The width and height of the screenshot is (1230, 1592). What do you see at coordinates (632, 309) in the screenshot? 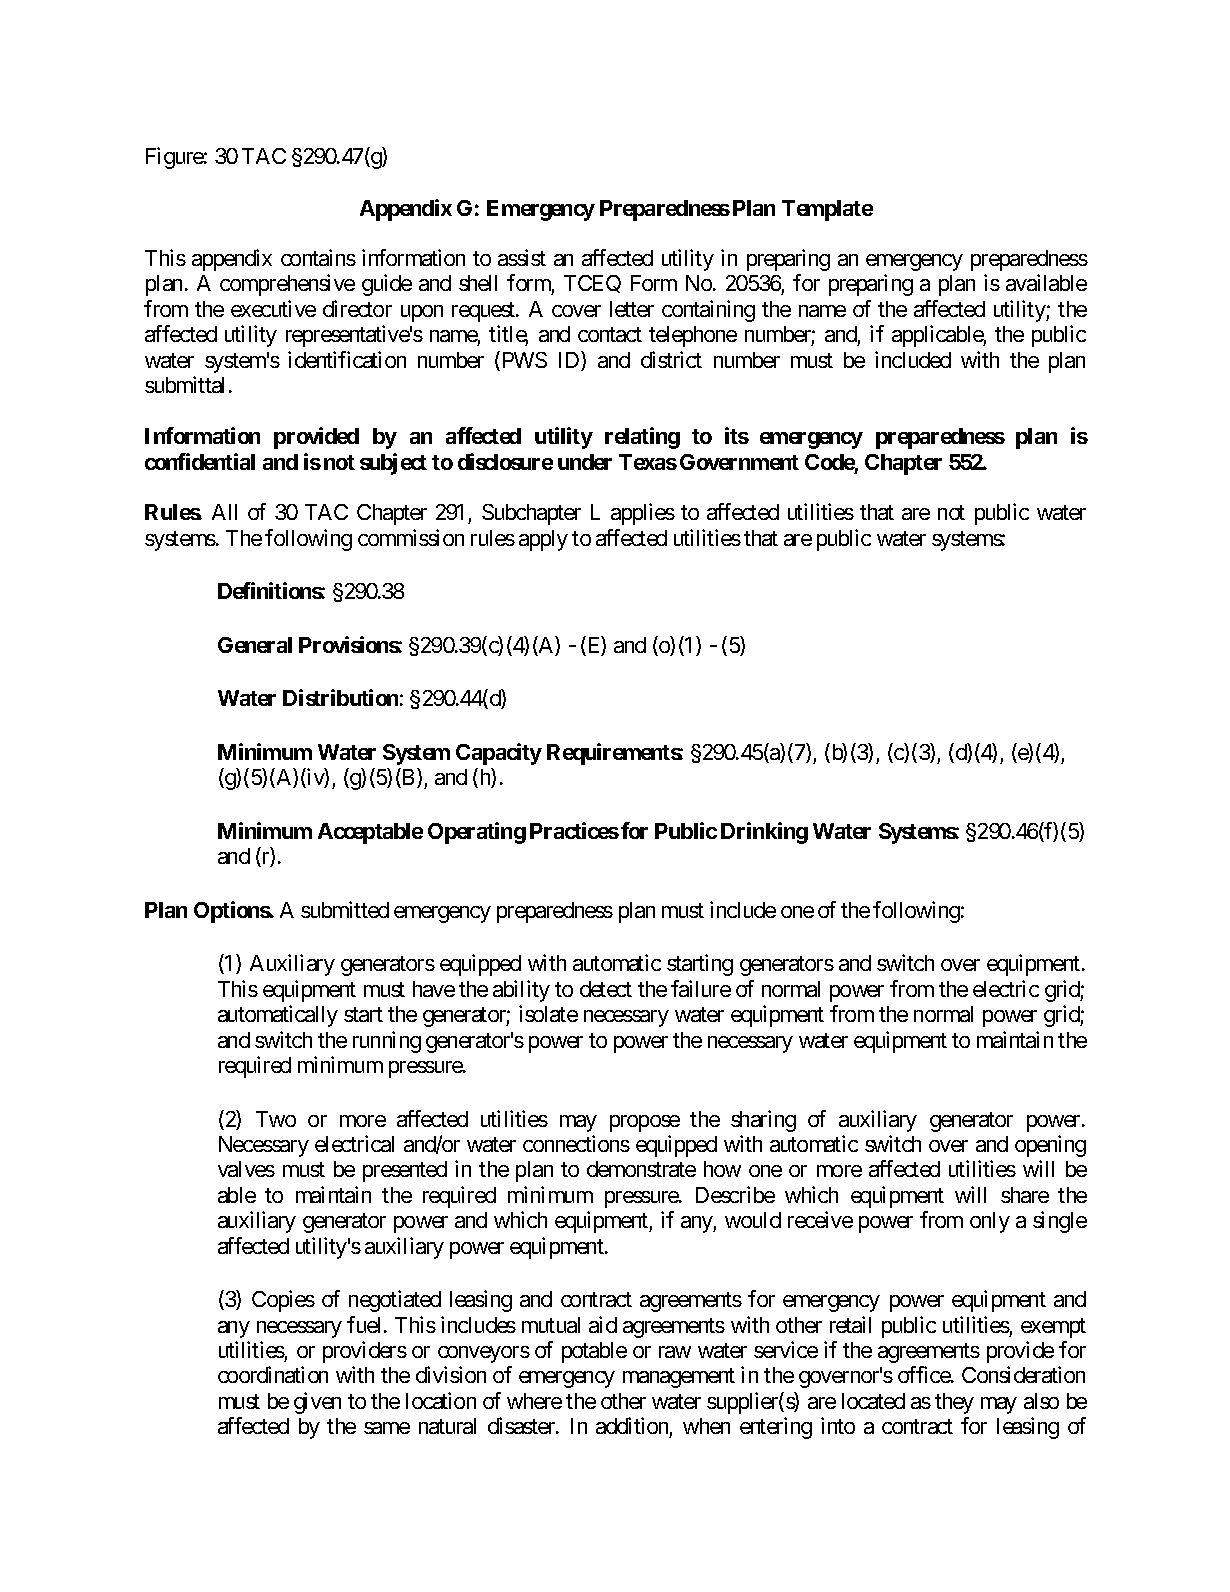
I see `letter` at bounding box center [632, 309].
